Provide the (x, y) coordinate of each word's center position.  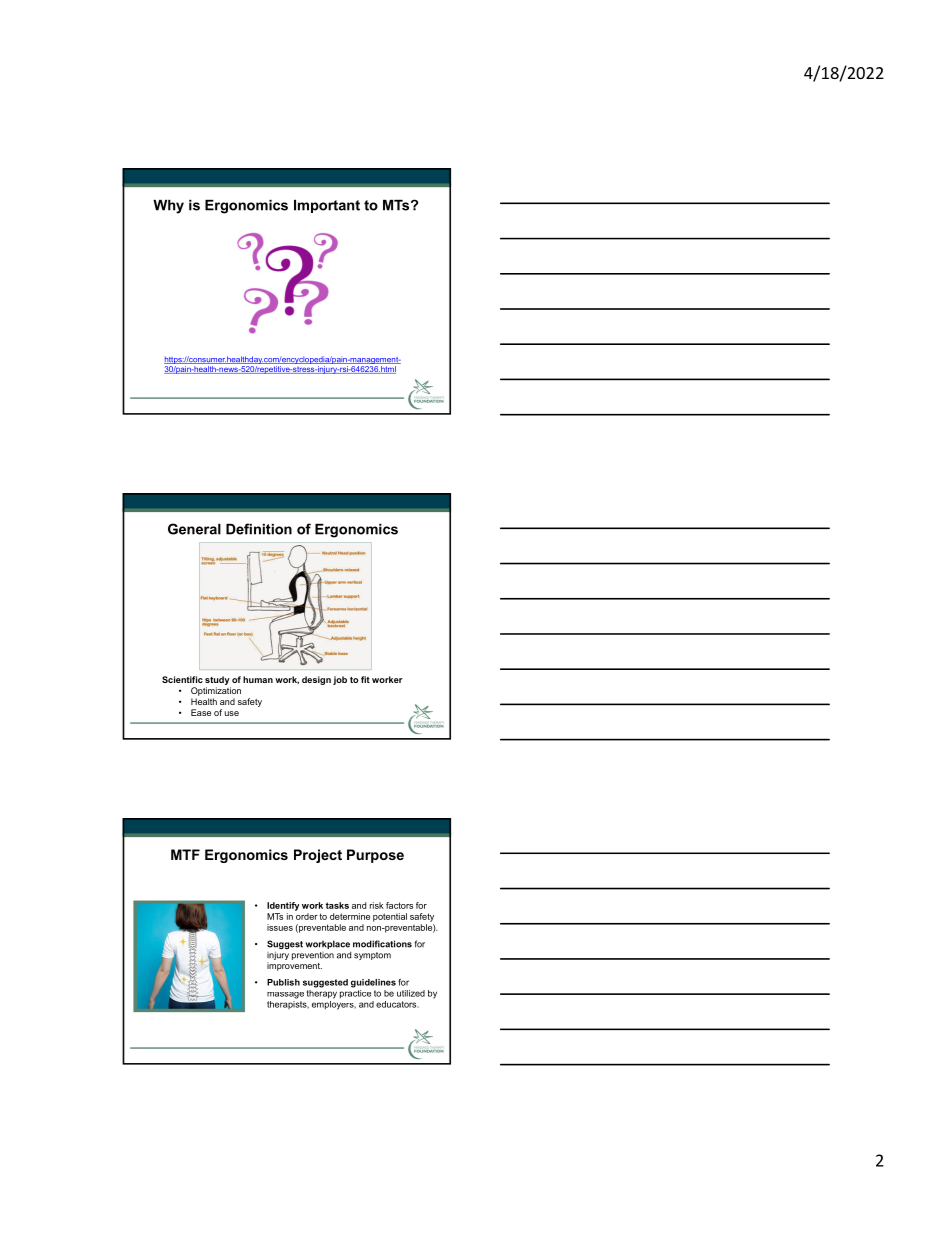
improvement (294, 966)
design (316, 680)
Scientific (182, 679)
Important (327, 206)
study (217, 680)
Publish (283, 982)
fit (365, 679)
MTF (185, 854)
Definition (259, 529)
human (258, 679)
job (340, 680)
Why (168, 207)
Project (318, 856)
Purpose (375, 856)
